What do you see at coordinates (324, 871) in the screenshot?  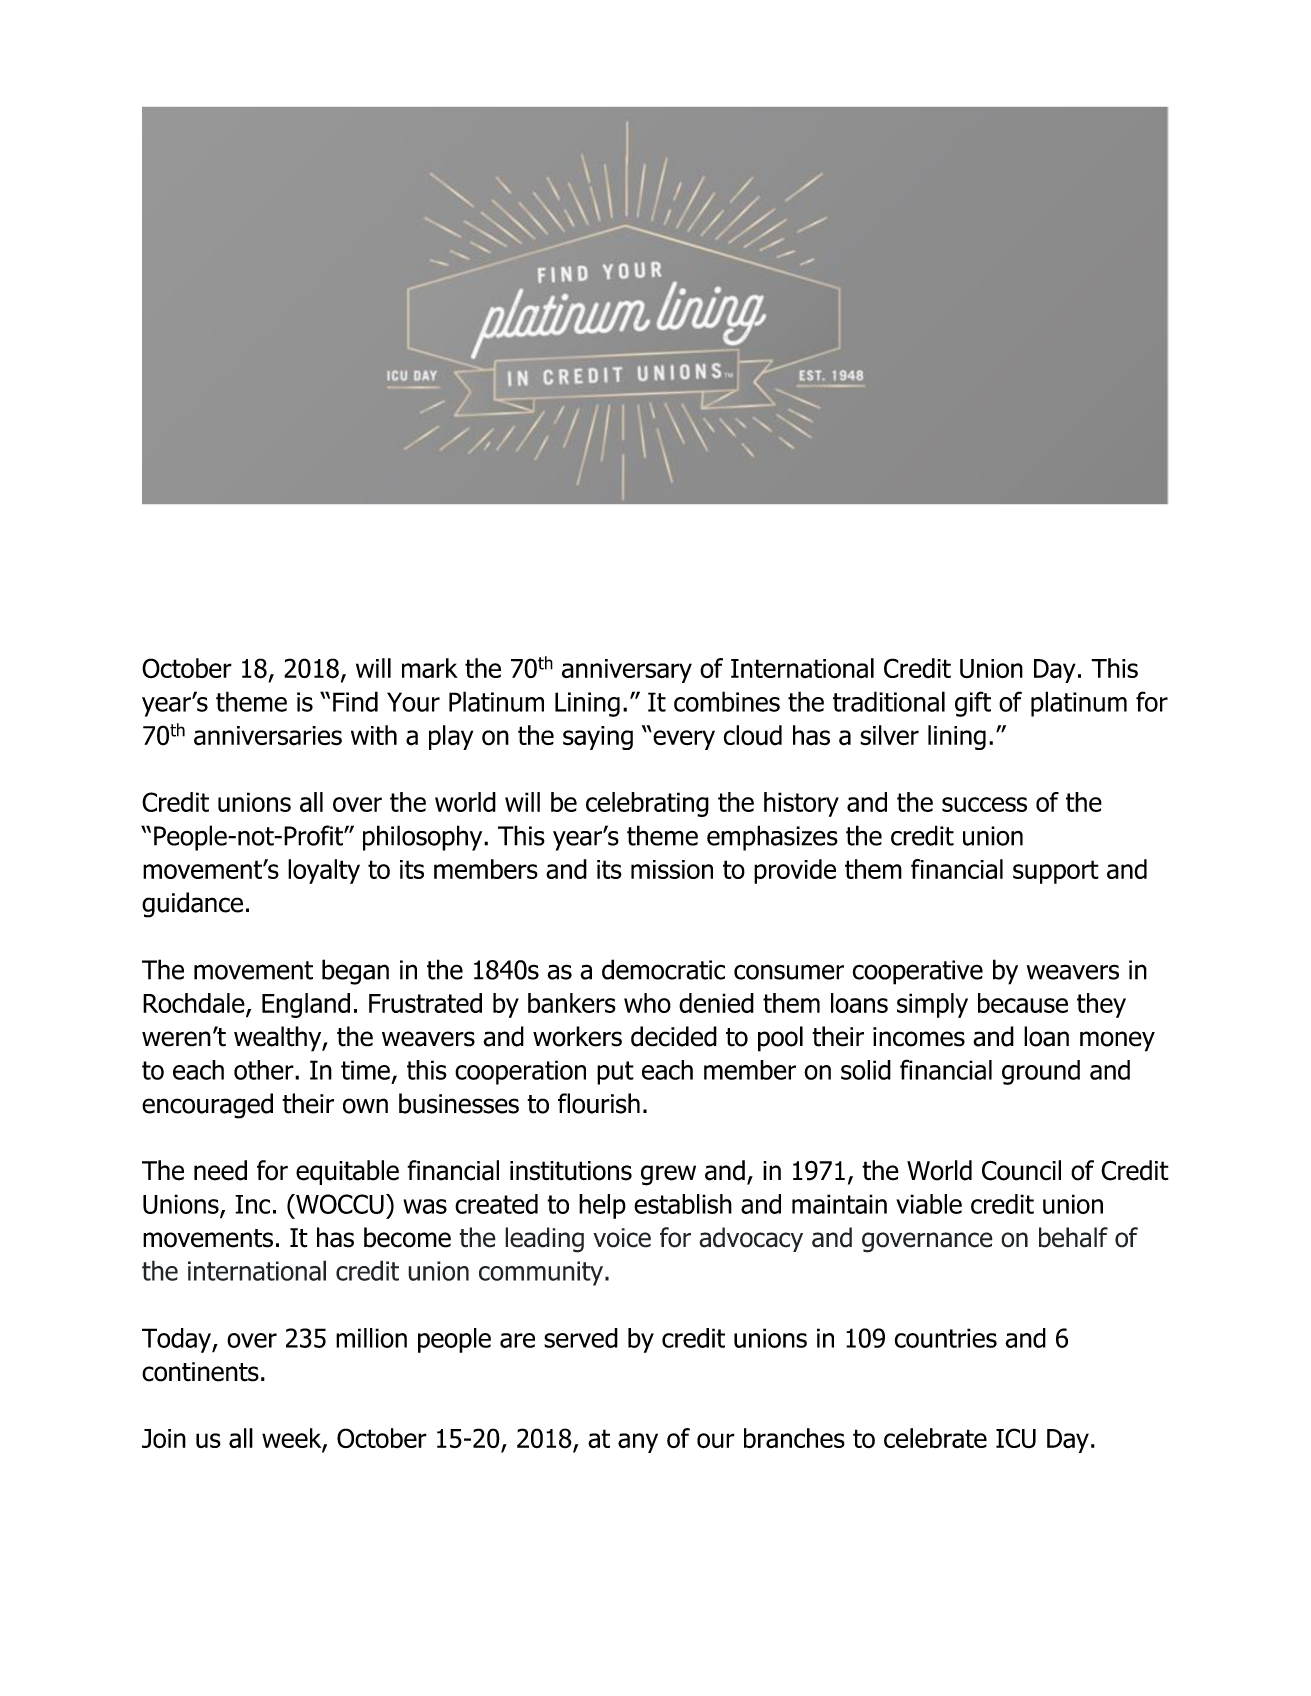 I see `loyalty` at bounding box center [324, 871].
